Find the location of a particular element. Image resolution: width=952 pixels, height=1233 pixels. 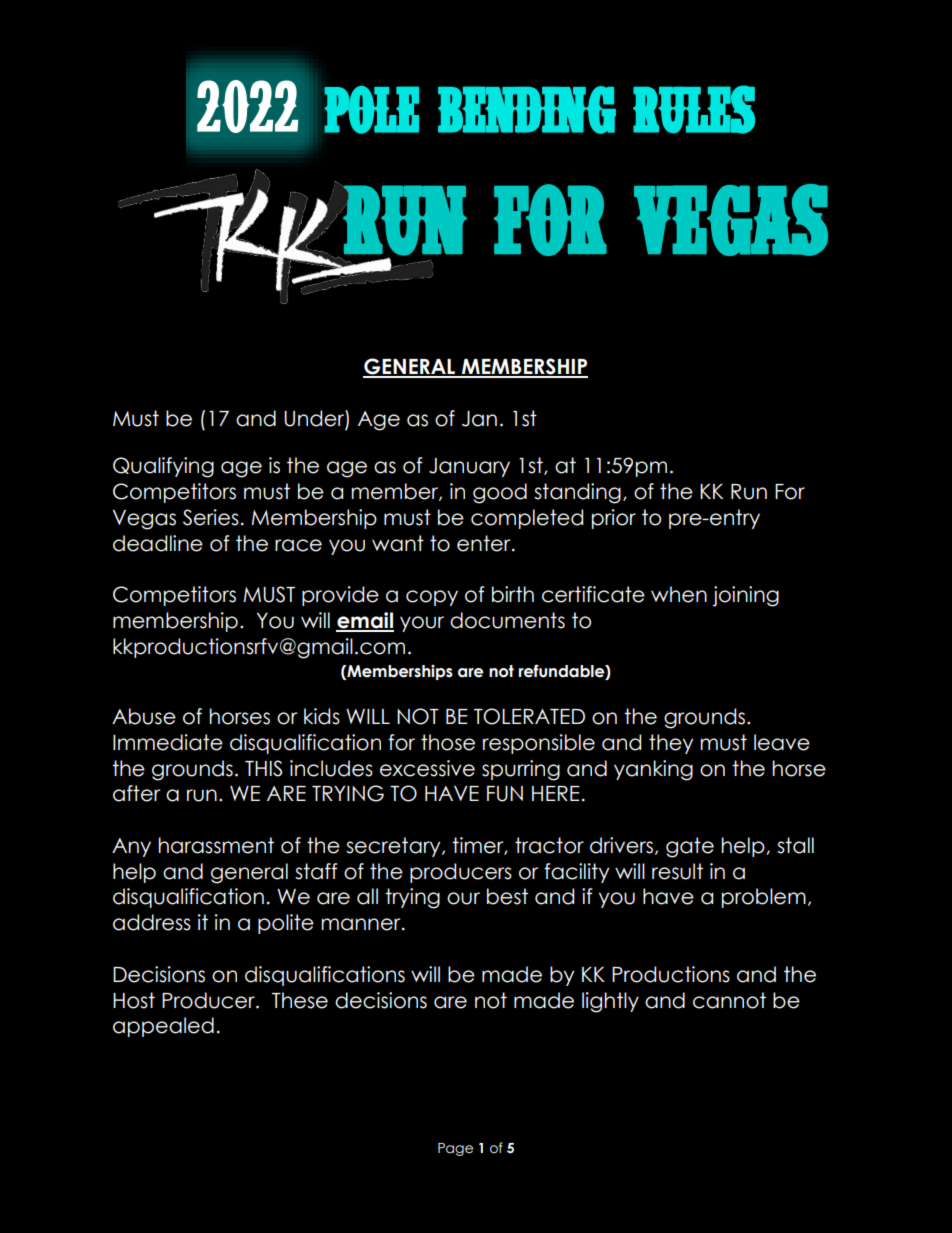

appealed is located at coordinates (163, 1027).
